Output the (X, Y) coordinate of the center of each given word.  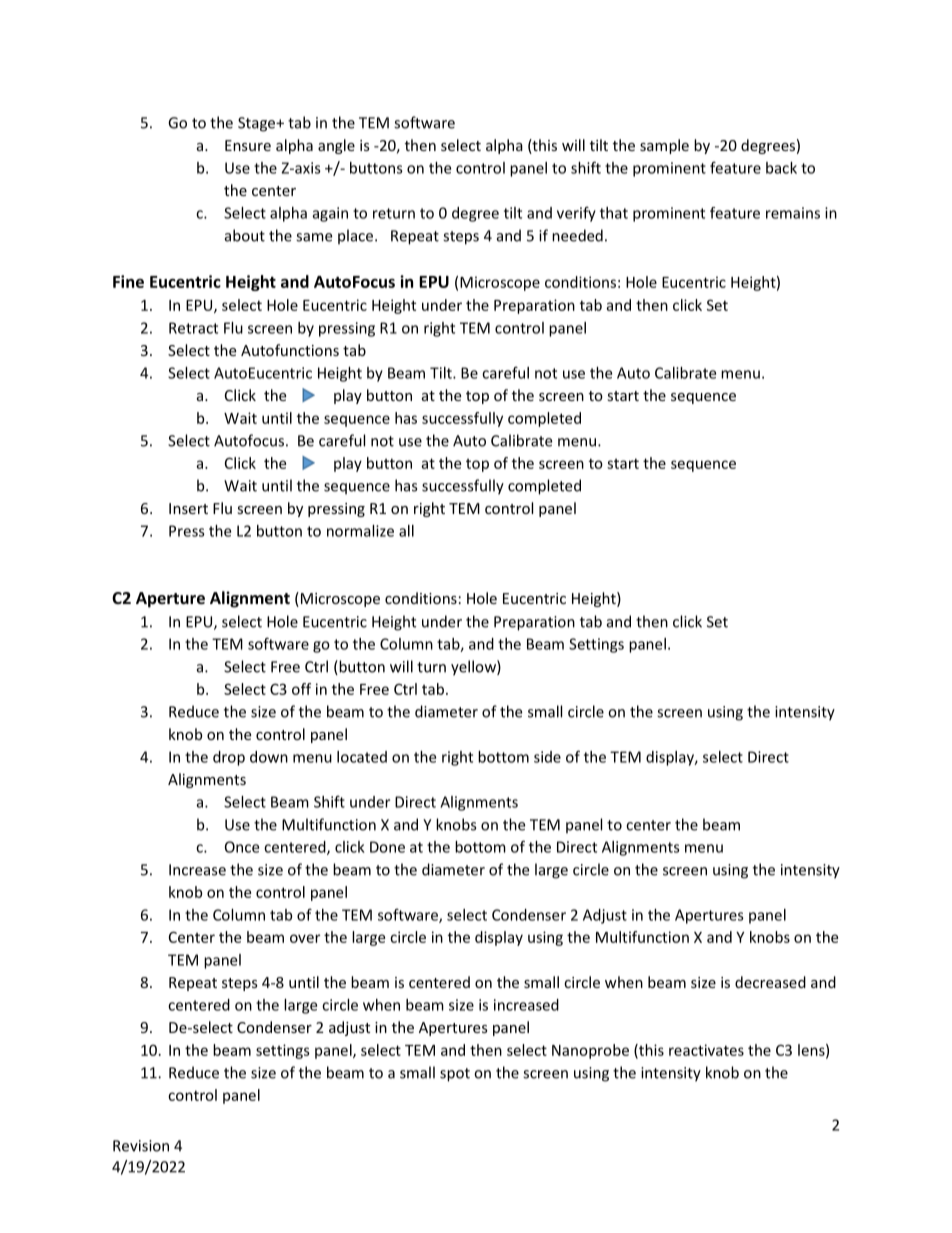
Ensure (248, 145)
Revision (141, 1146)
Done (387, 847)
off (301, 689)
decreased (770, 982)
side (547, 757)
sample (664, 146)
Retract (193, 328)
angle (336, 146)
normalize (360, 531)
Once (242, 847)
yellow (474, 668)
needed (577, 235)
